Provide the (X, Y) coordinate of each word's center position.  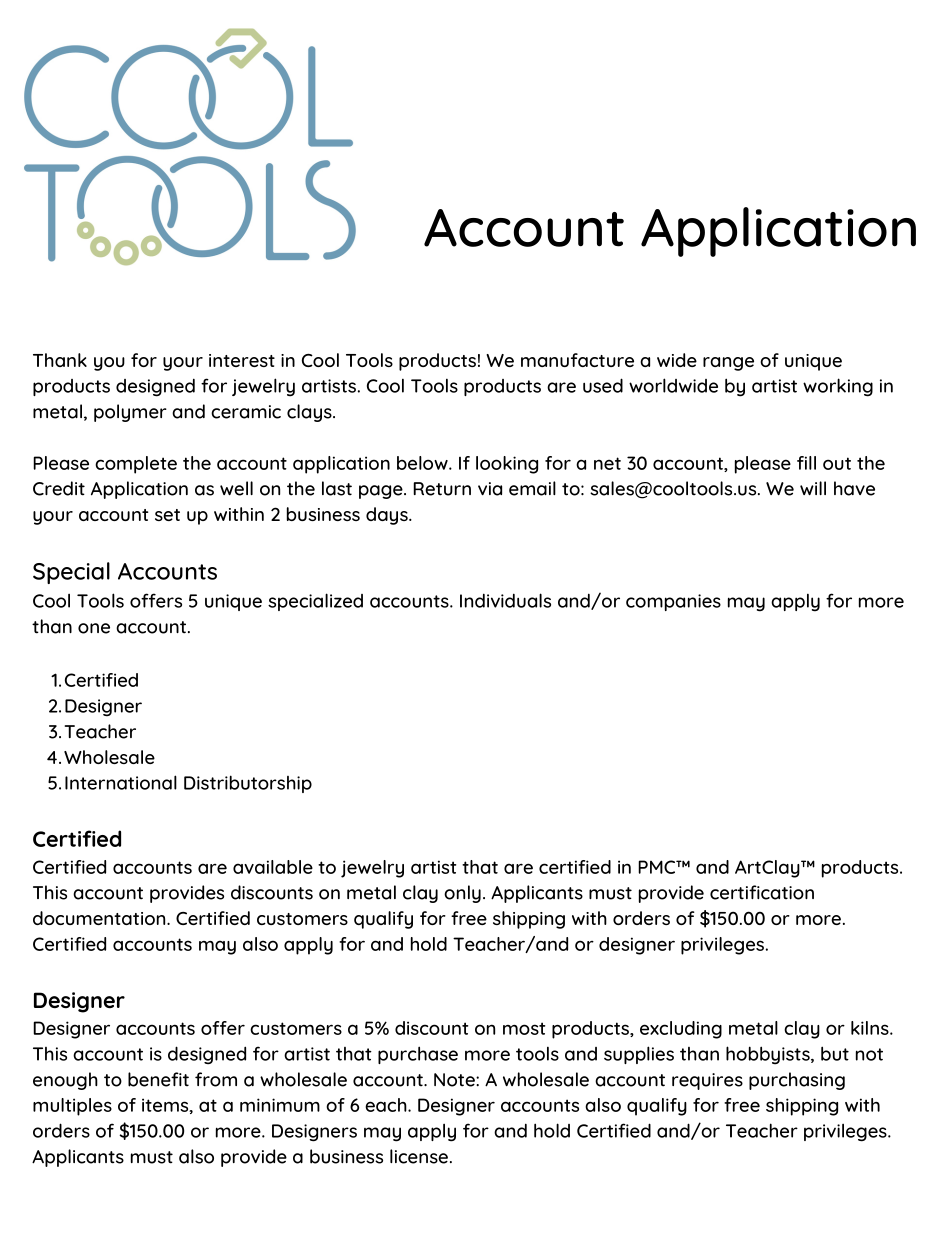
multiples (72, 1107)
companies (673, 602)
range (728, 364)
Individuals (505, 600)
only (462, 894)
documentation (100, 918)
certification (762, 892)
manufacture (577, 360)
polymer (130, 413)
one (94, 628)
